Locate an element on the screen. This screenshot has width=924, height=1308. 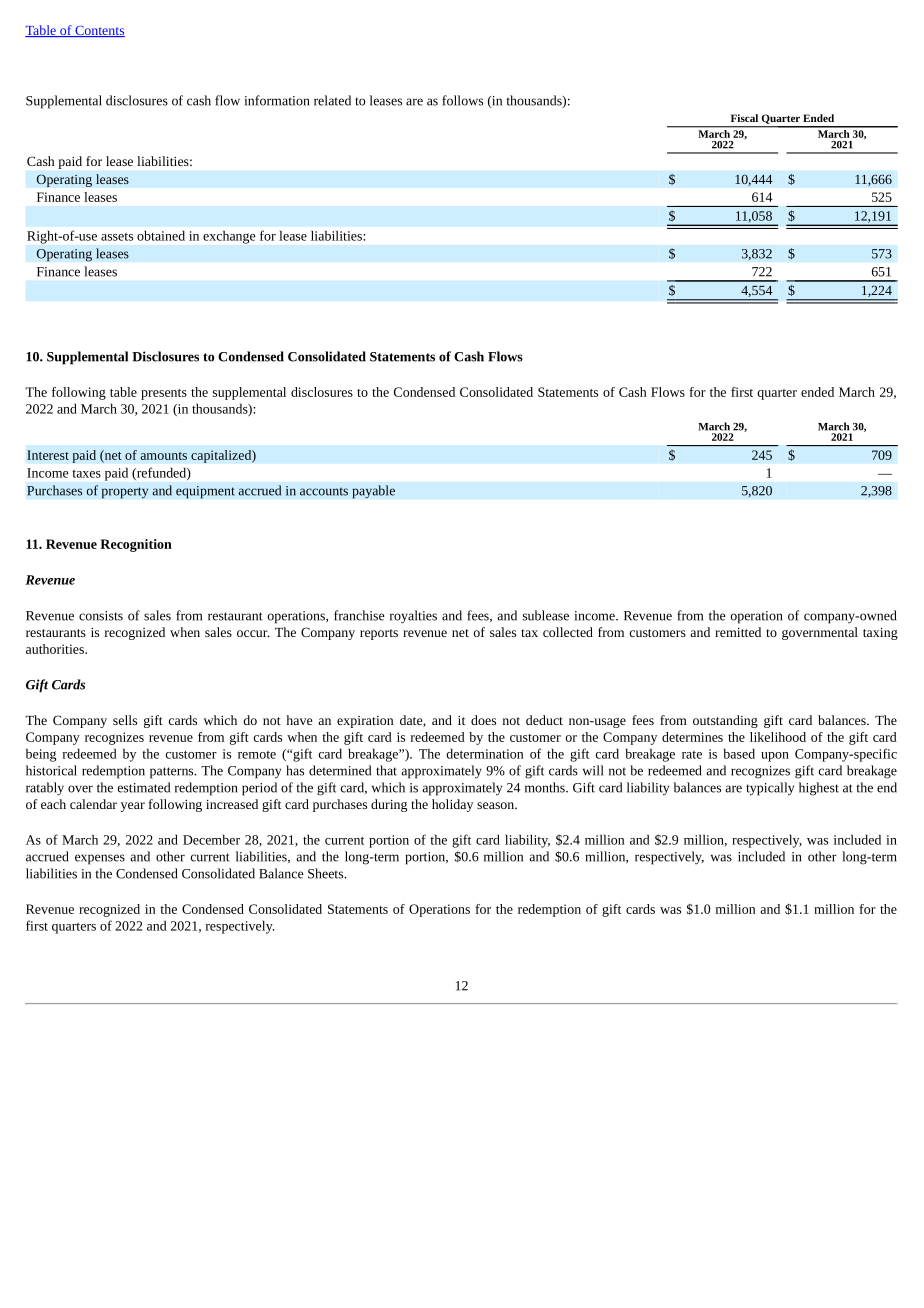
follows is located at coordinates (462, 100).
